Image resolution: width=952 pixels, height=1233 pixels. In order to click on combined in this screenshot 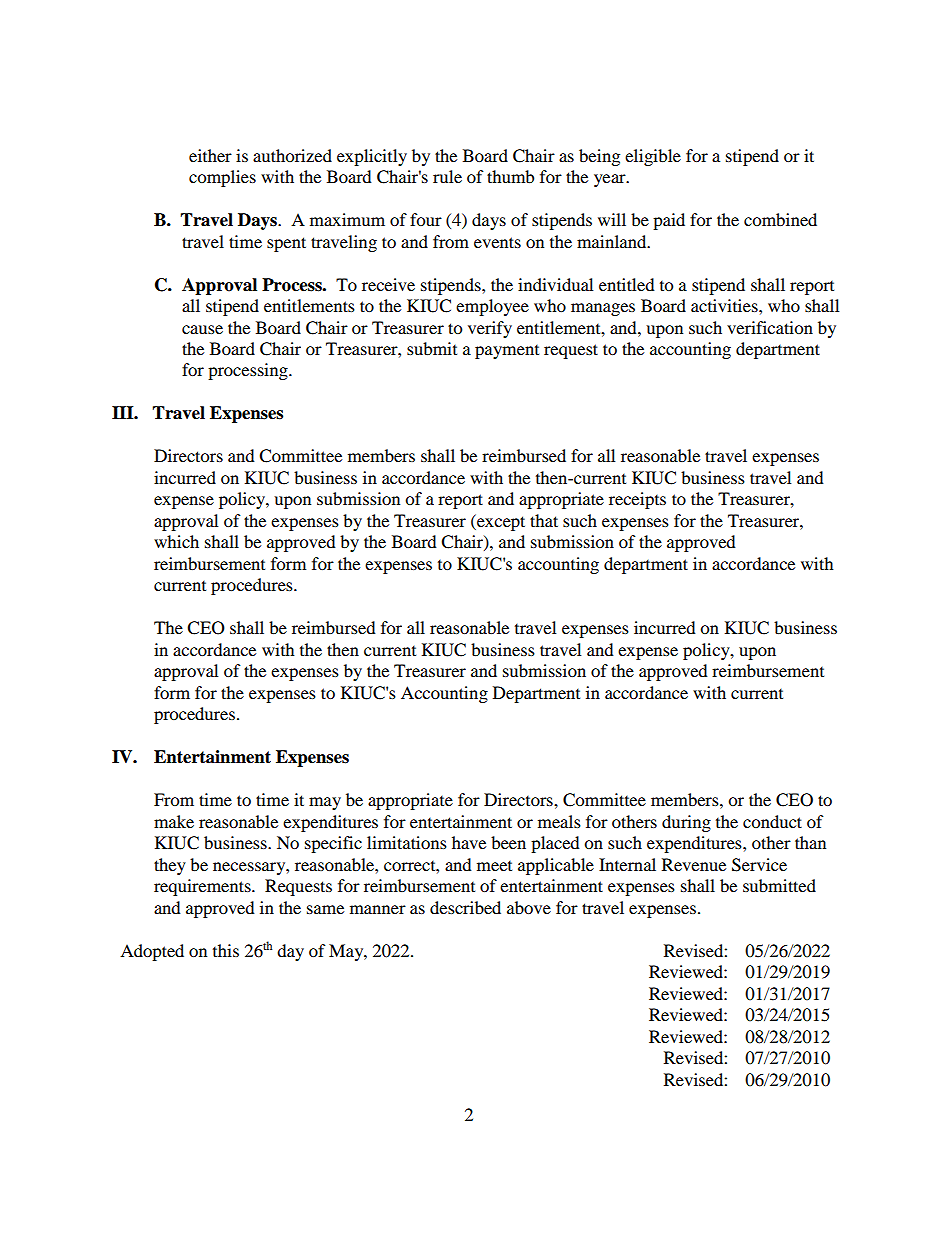, I will do `click(780, 219)`.
